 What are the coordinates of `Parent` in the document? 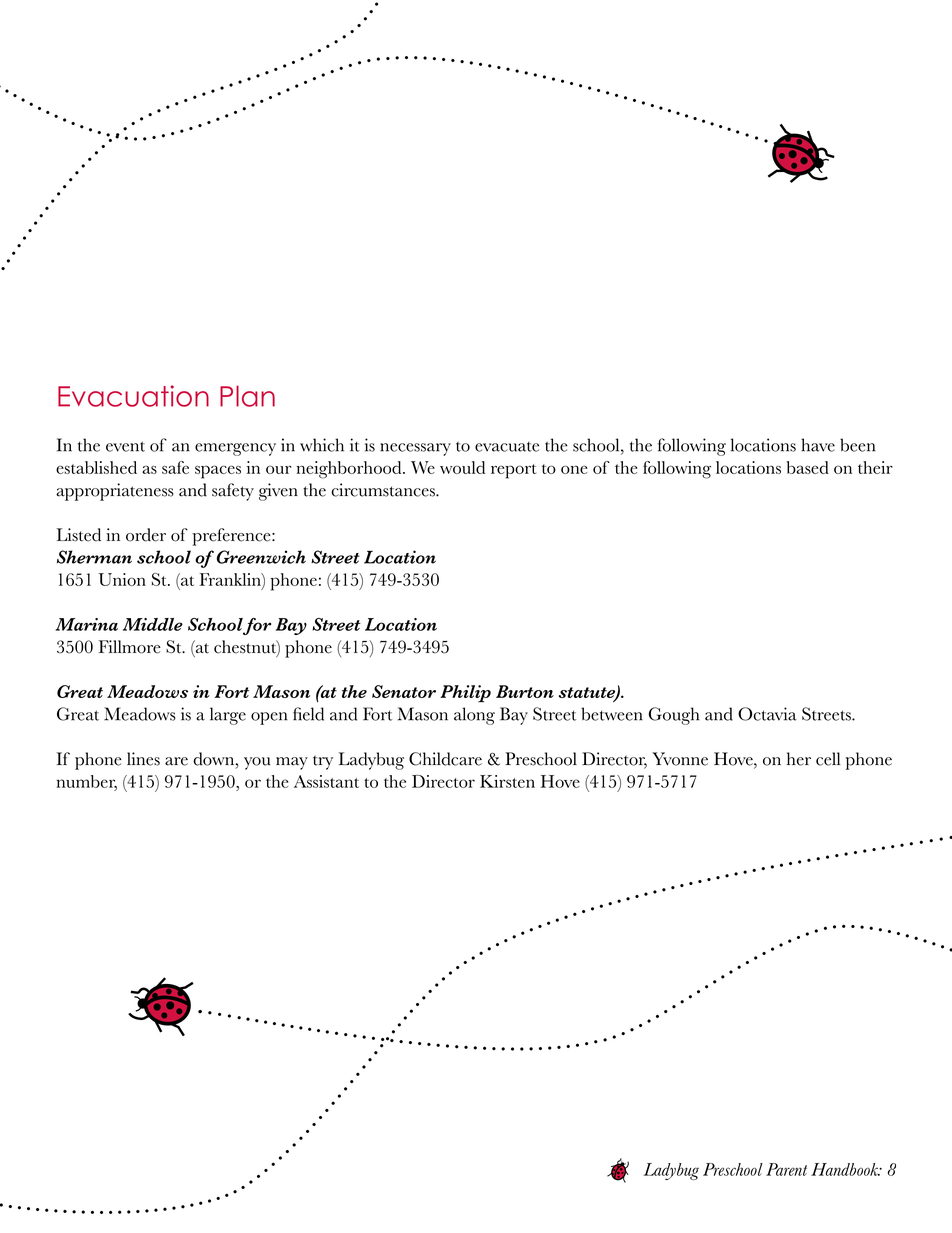 It's located at (786, 1169).
